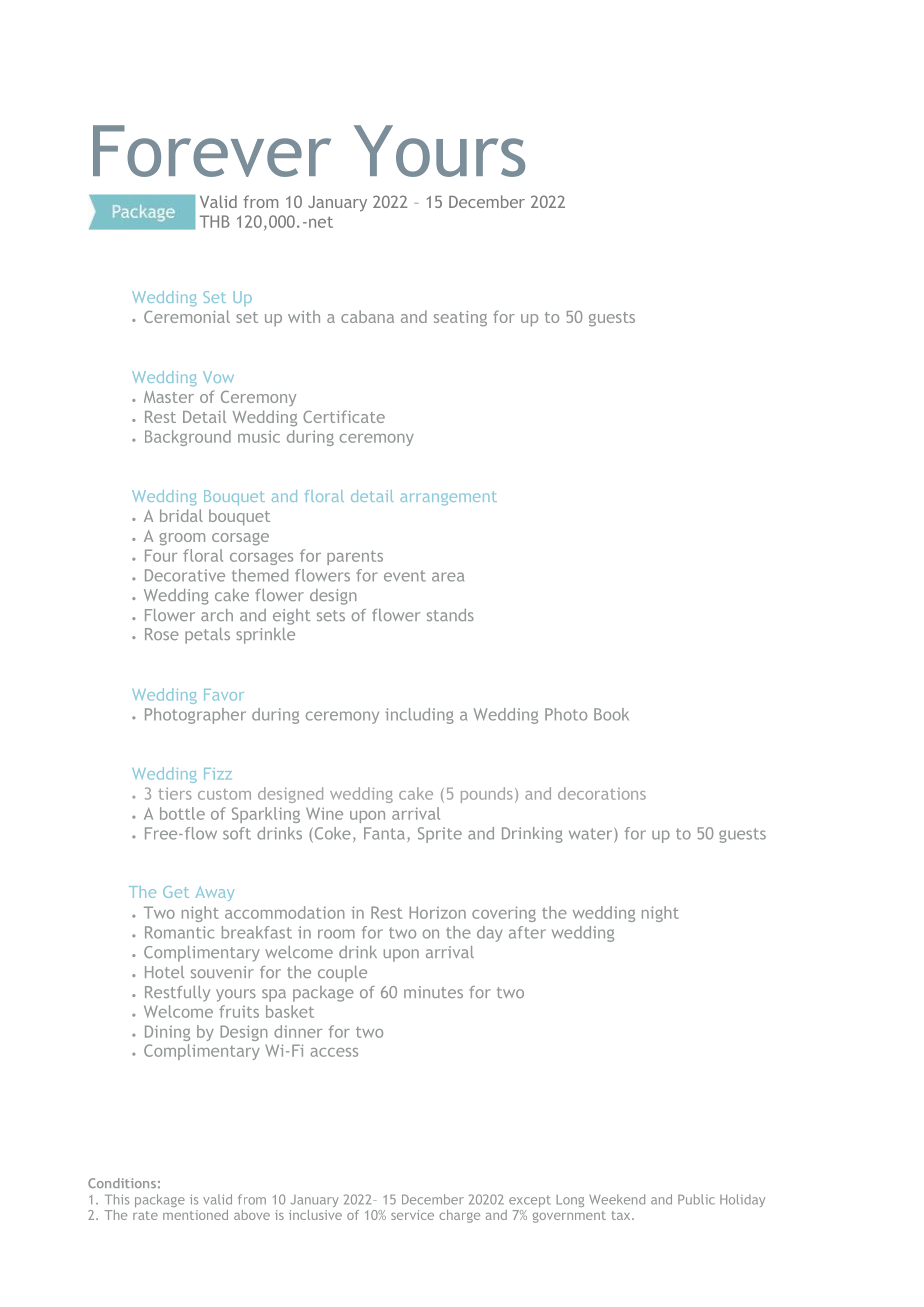 The height and width of the screenshot is (1307, 924). What do you see at coordinates (367, 316) in the screenshot?
I see `cabana` at bounding box center [367, 316].
